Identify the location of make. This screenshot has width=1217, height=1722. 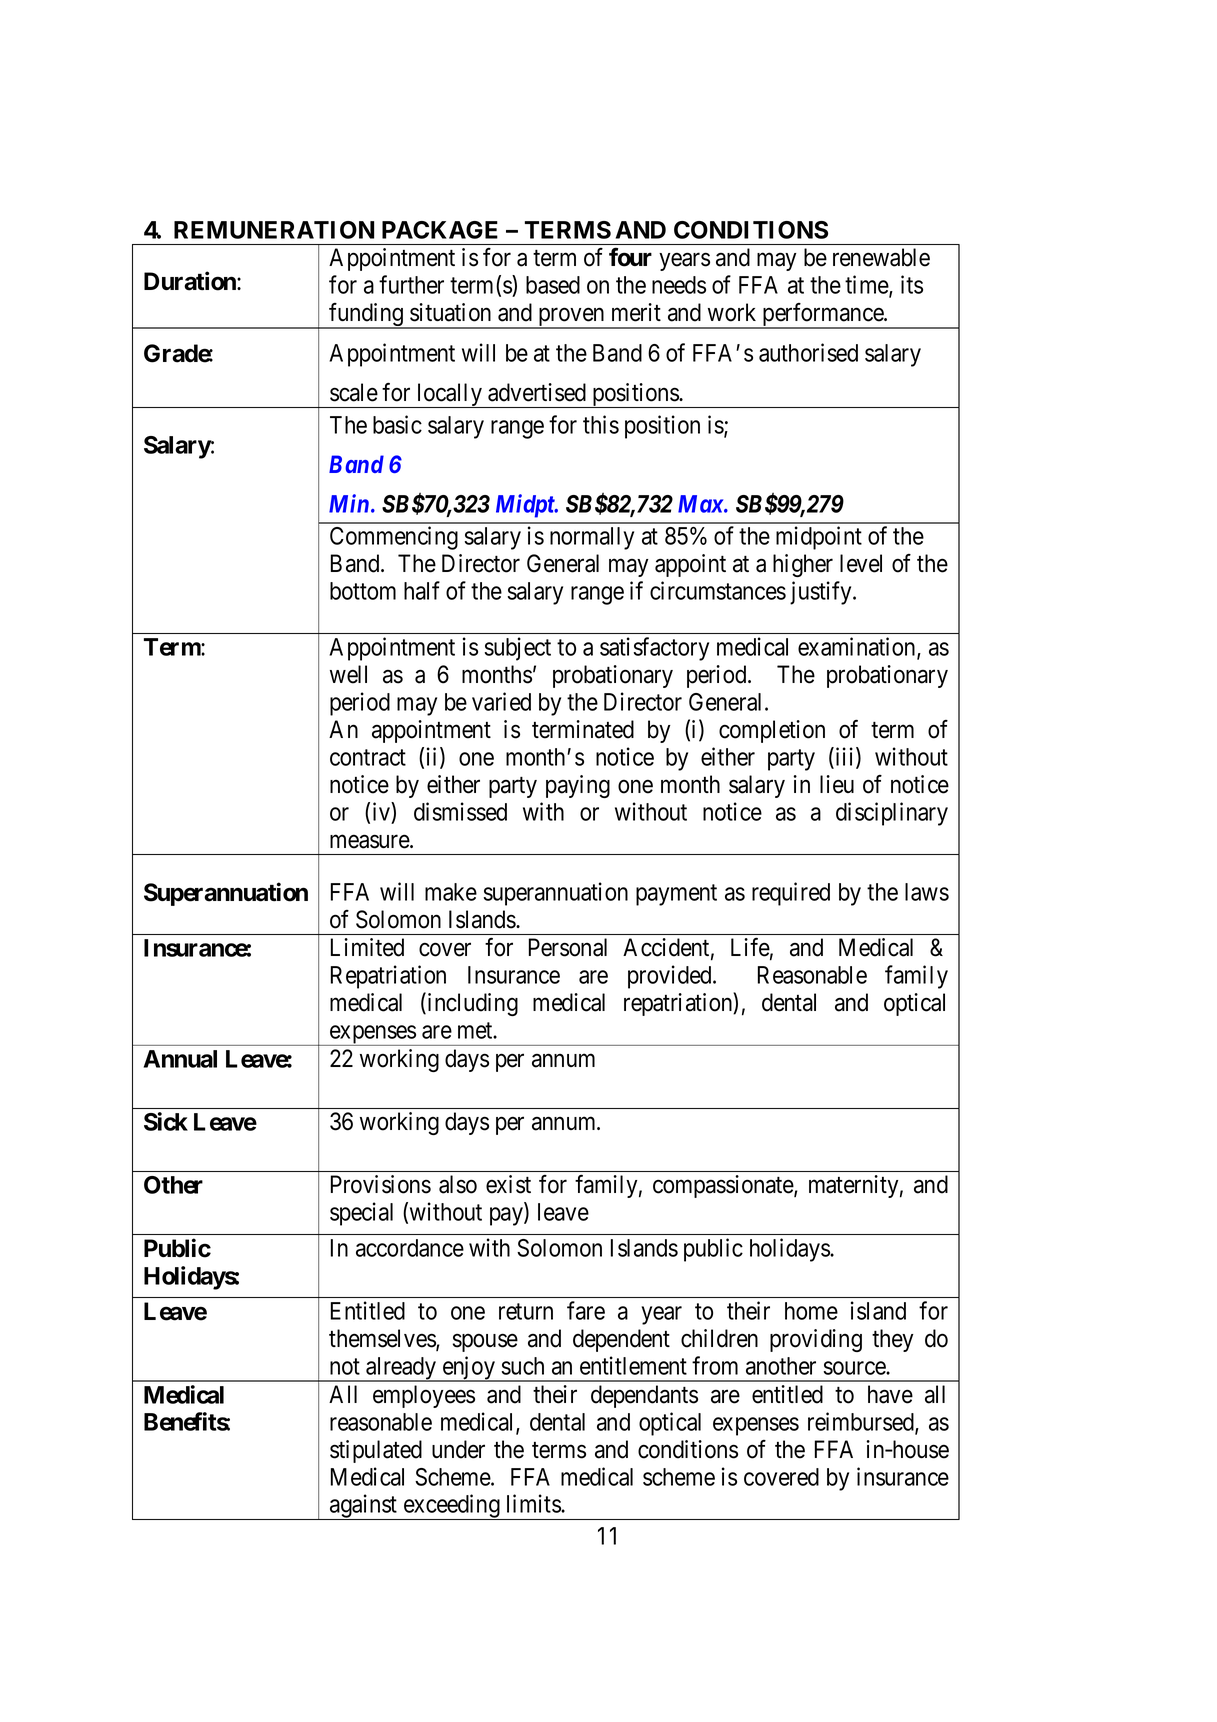
(451, 892).
